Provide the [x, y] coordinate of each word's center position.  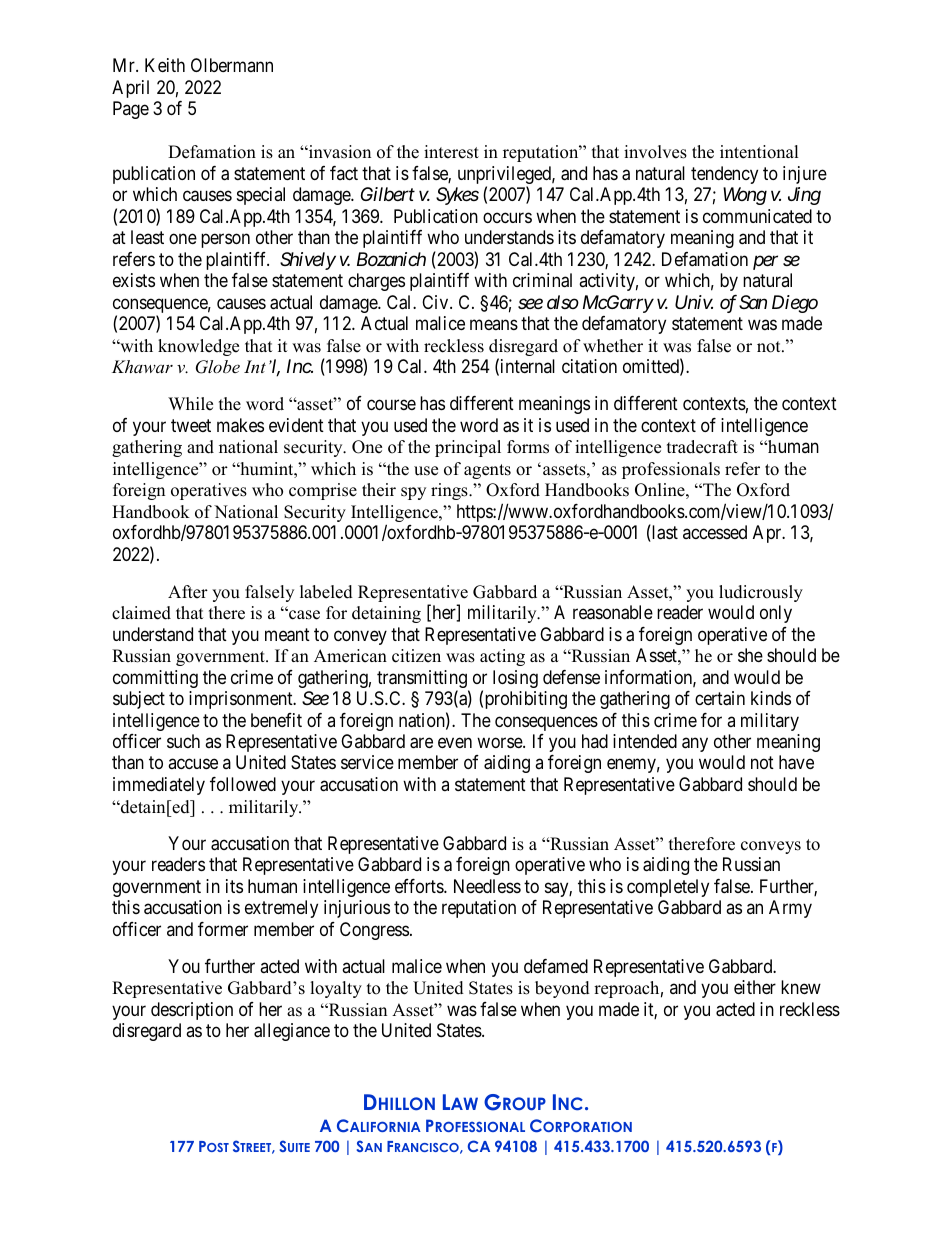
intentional [759, 152]
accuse [193, 764]
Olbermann [232, 65]
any [695, 744]
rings [450, 491]
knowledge [198, 347]
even [455, 742]
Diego [795, 304]
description [192, 1011]
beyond [562, 989]
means [494, 325]
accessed [715, 532]
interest [451, 152]
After [188, 592]
